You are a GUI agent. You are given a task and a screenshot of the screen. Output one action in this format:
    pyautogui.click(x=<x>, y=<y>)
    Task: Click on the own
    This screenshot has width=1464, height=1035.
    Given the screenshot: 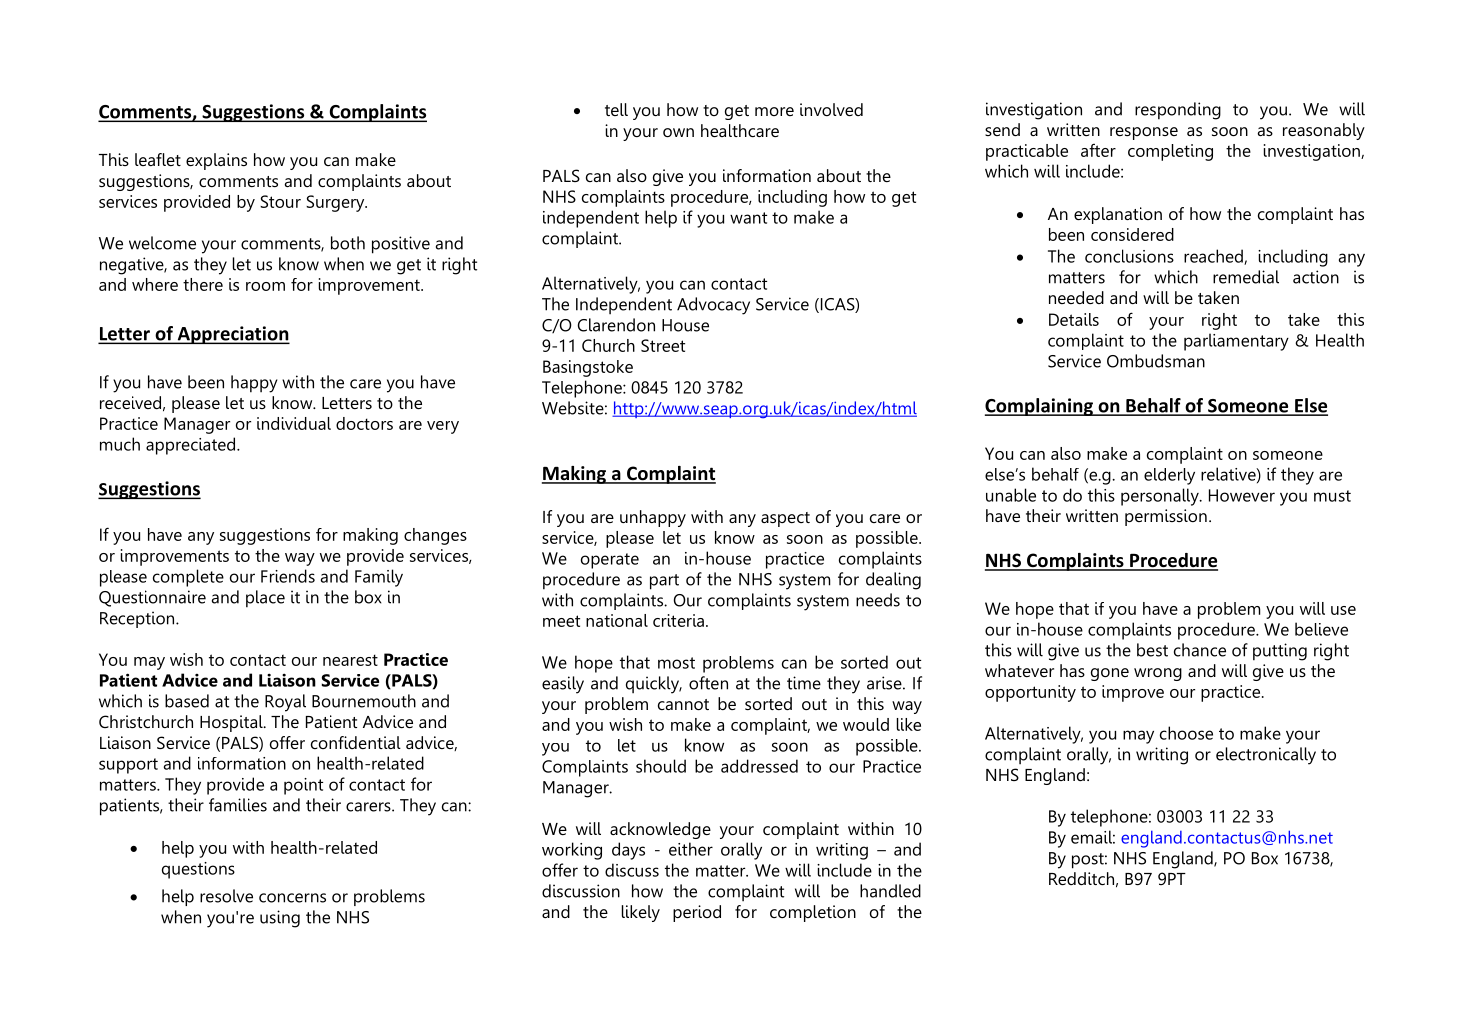 What is the action you would take?
    pyautogui.click(x=678, y=132)
